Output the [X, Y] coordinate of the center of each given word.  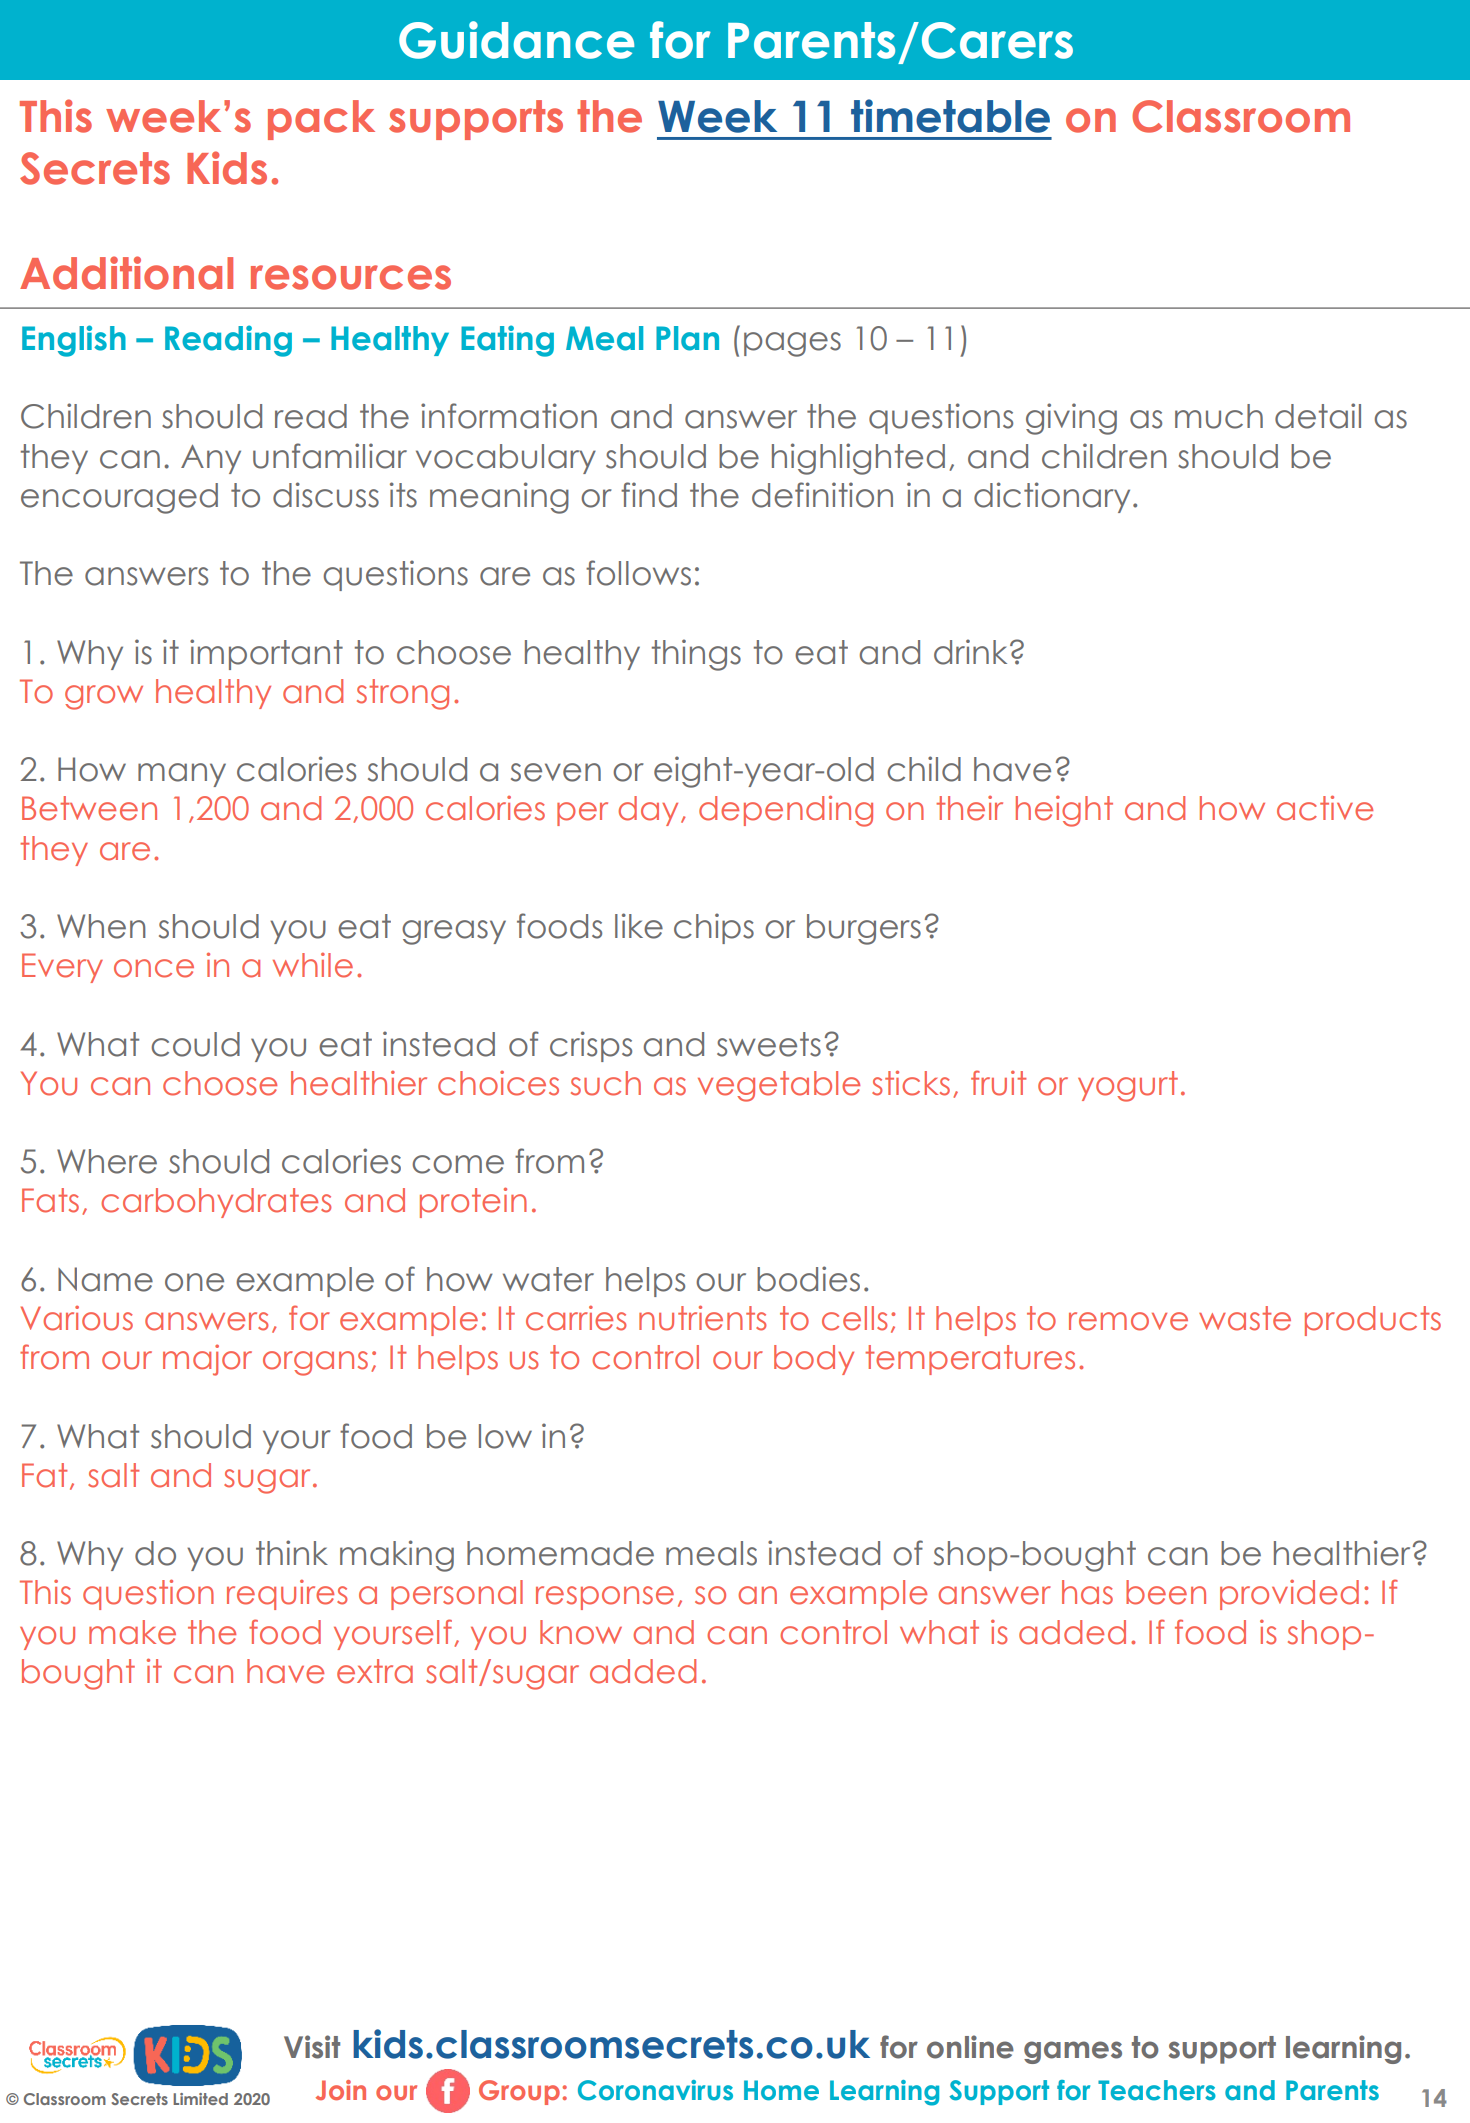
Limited [200, 2099]
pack [321, 120]
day [648, 811]
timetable [950, 116]
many [182, 775]
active [1325, 808]
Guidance [516, 40]
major [207, 1360]
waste [1245, 1318]
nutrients [702, 1318]
